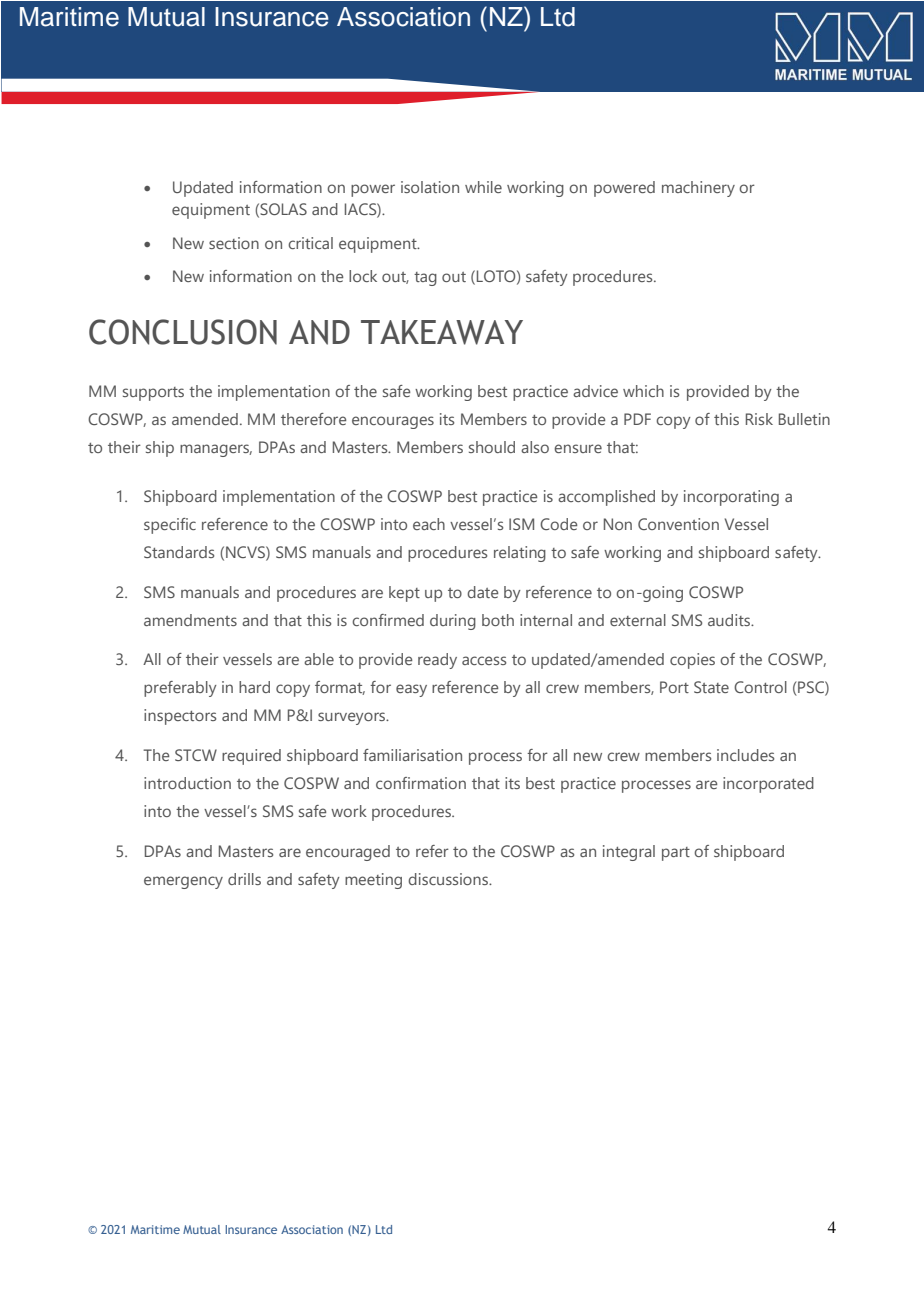 The height and width of the image is (1308, 924). What do you see at coordinates (483, 187) in the image?
I see `while` at bounding box center [483, 187].
